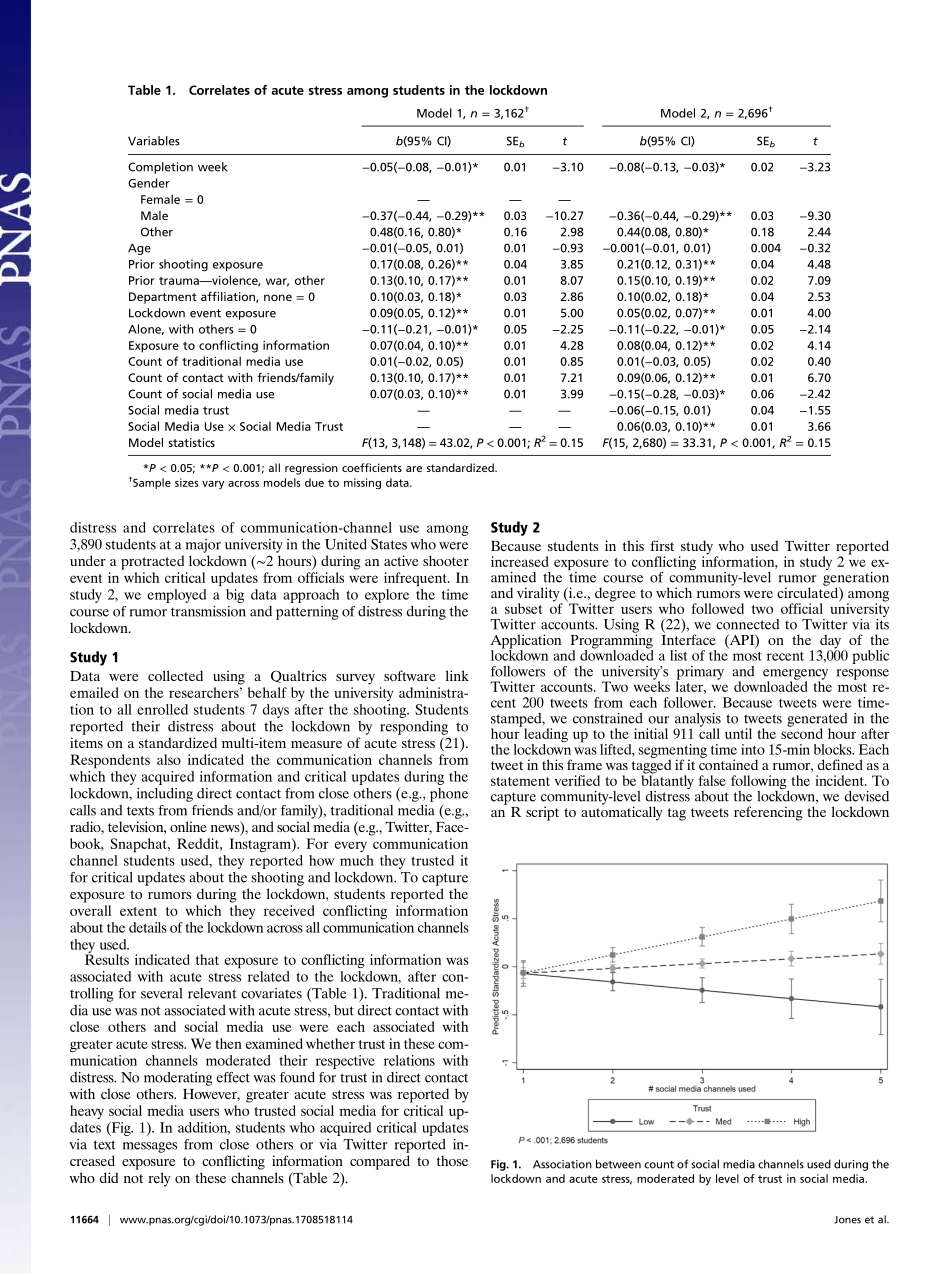 The height and width of the image is (1275, 952). I want to click on none, so click(278, 297).
